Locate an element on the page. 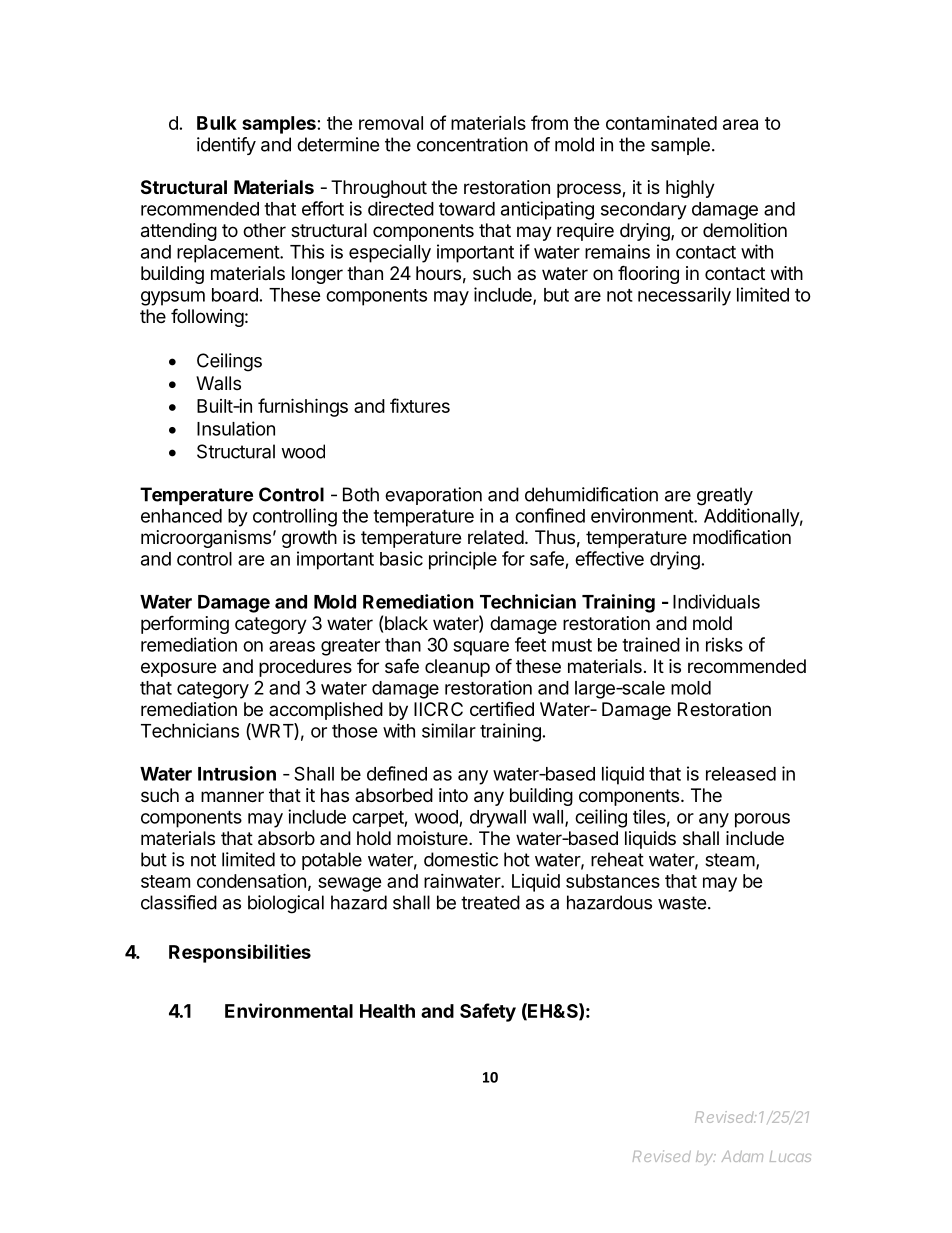 The width and height of the document is (952, 1233). square is located at coordinates (481, 648).
